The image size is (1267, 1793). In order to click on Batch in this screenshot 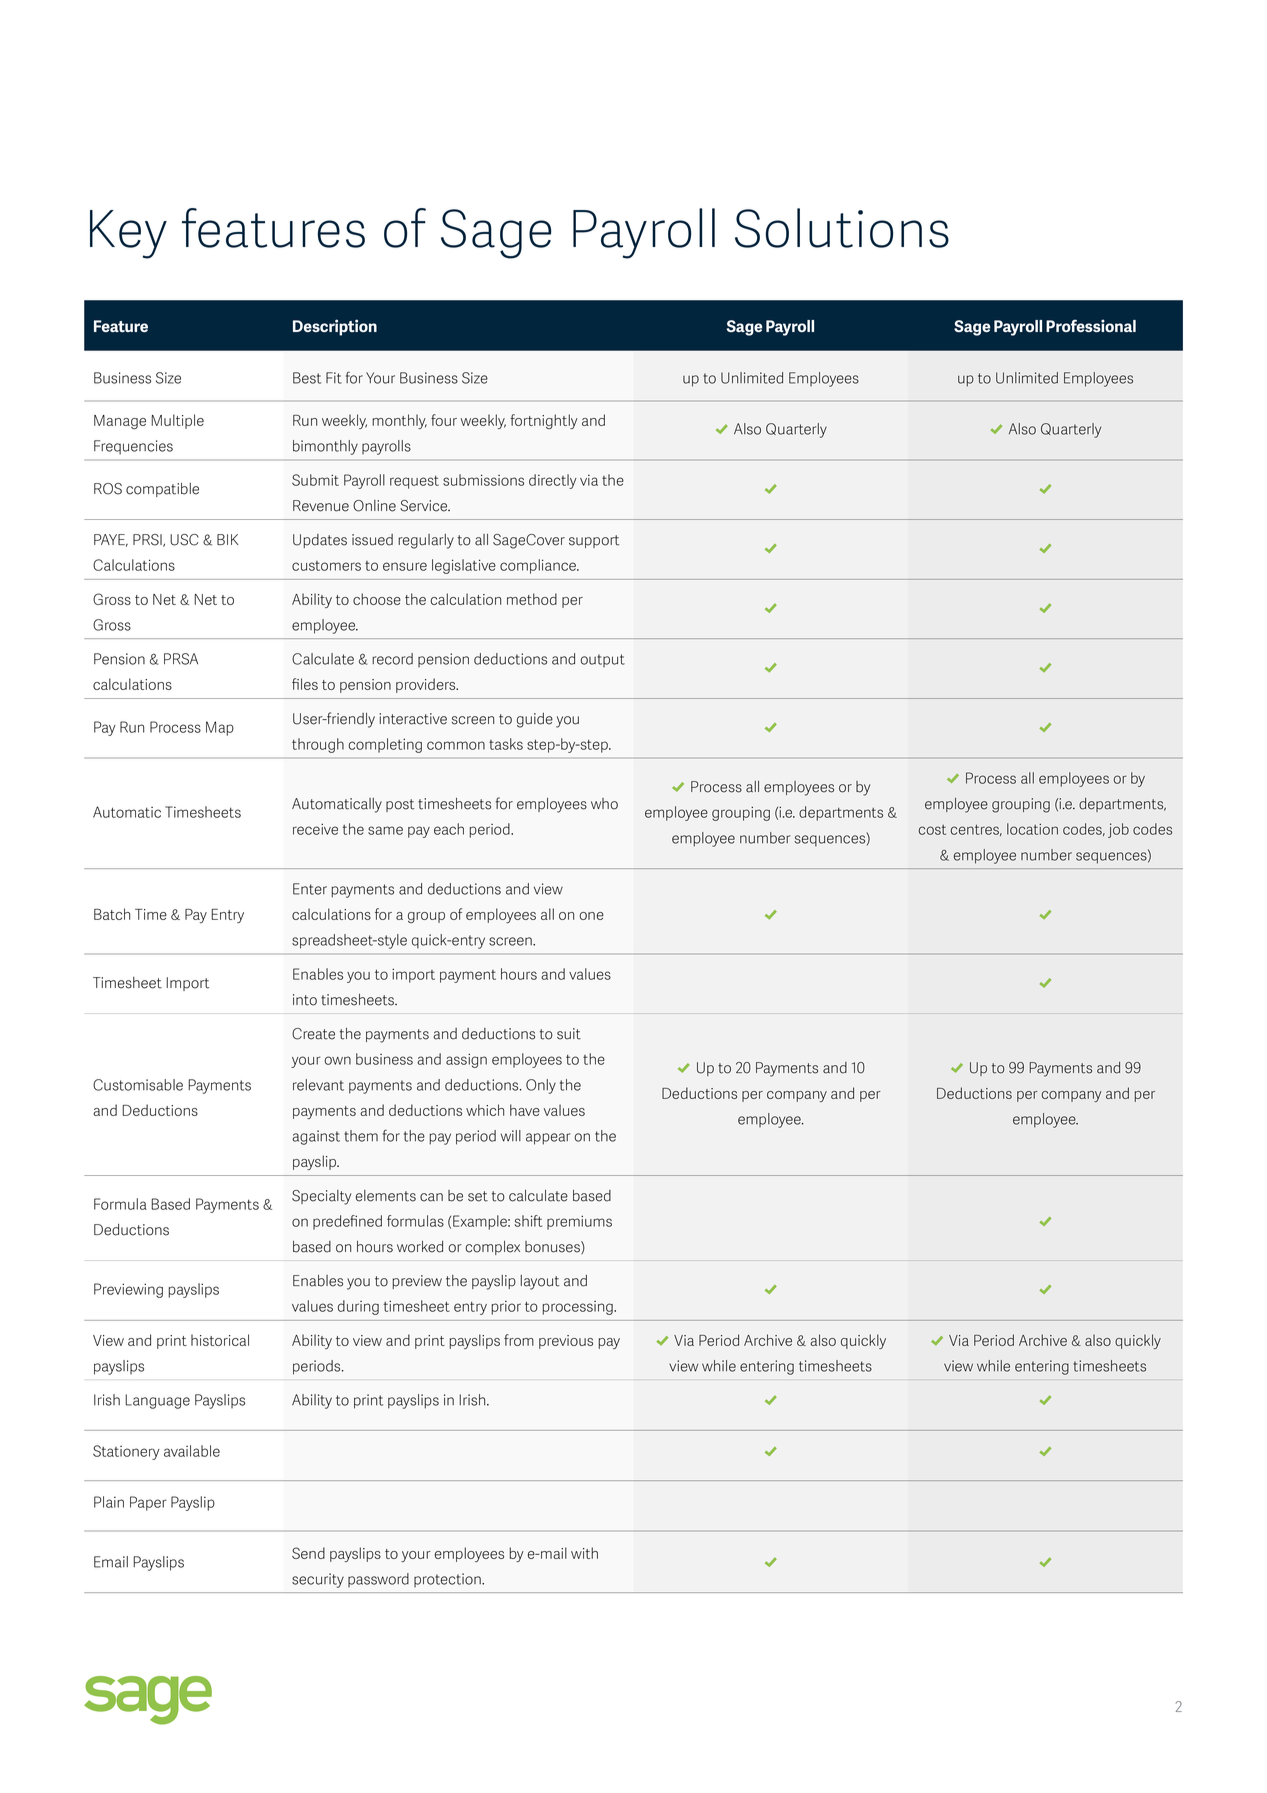, I will do `click(112, 914)`.
